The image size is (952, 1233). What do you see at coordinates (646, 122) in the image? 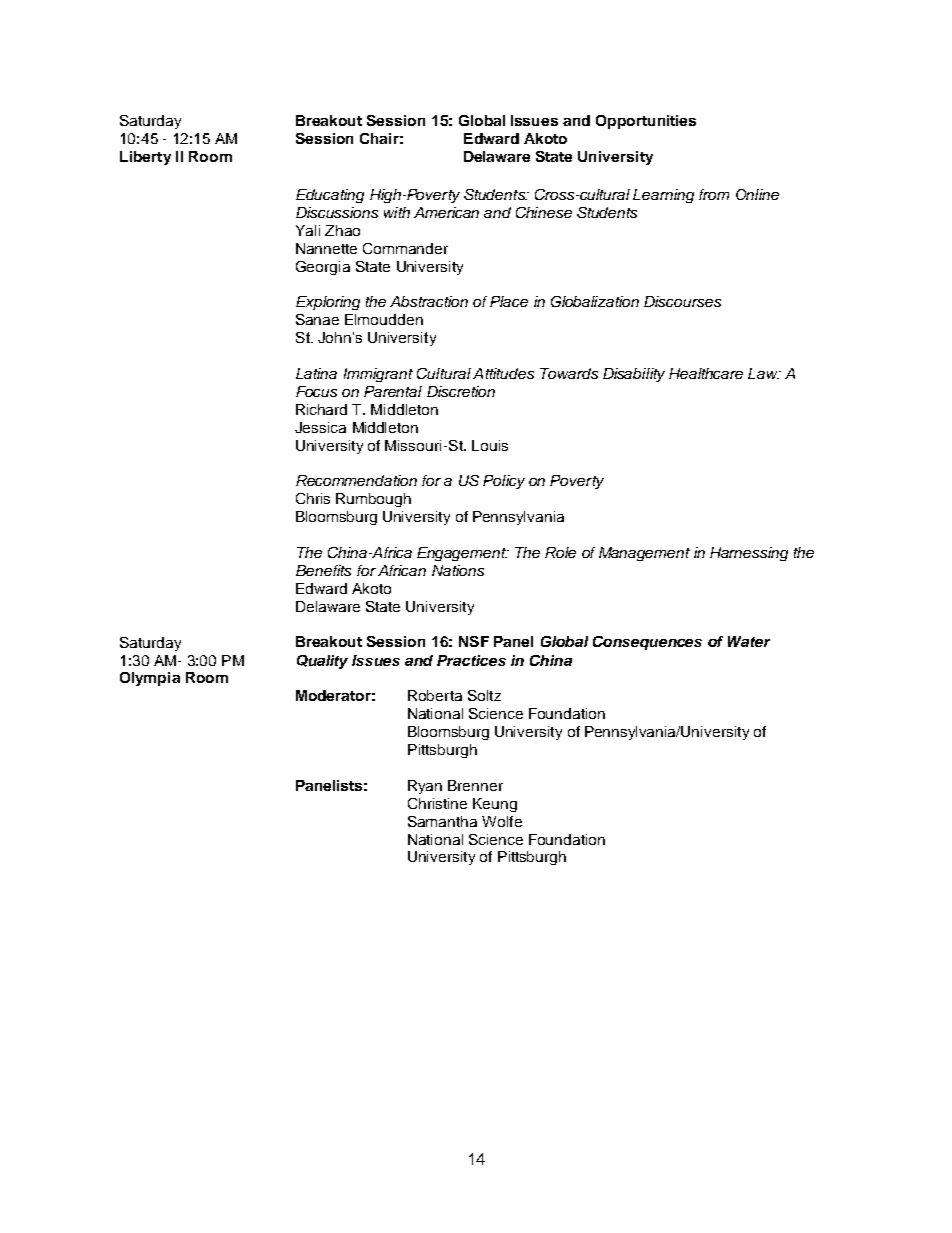
I see `Opportunities` at bounding box center [646, 122].
